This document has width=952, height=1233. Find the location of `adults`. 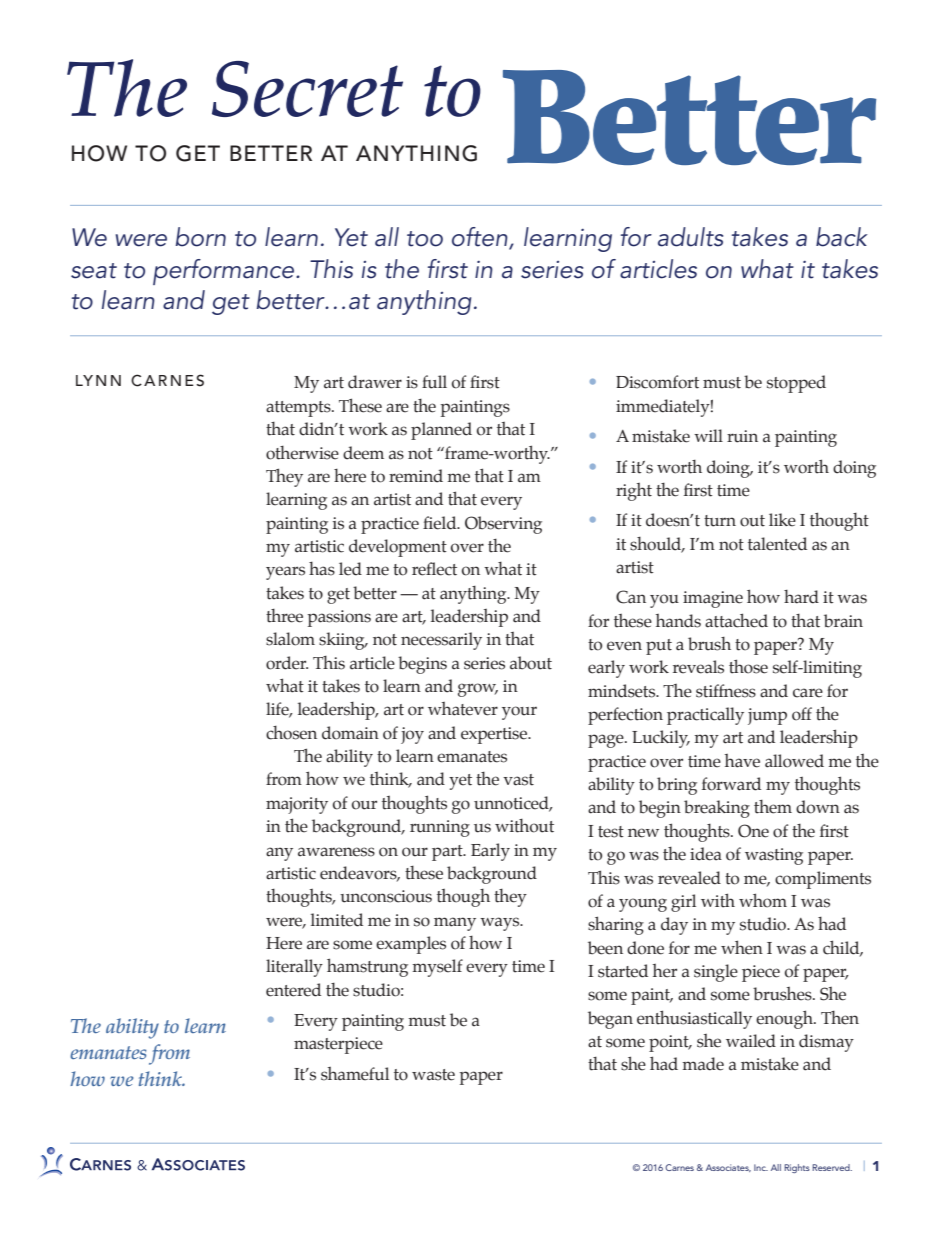

adults is located at coordinates (690, 237).
